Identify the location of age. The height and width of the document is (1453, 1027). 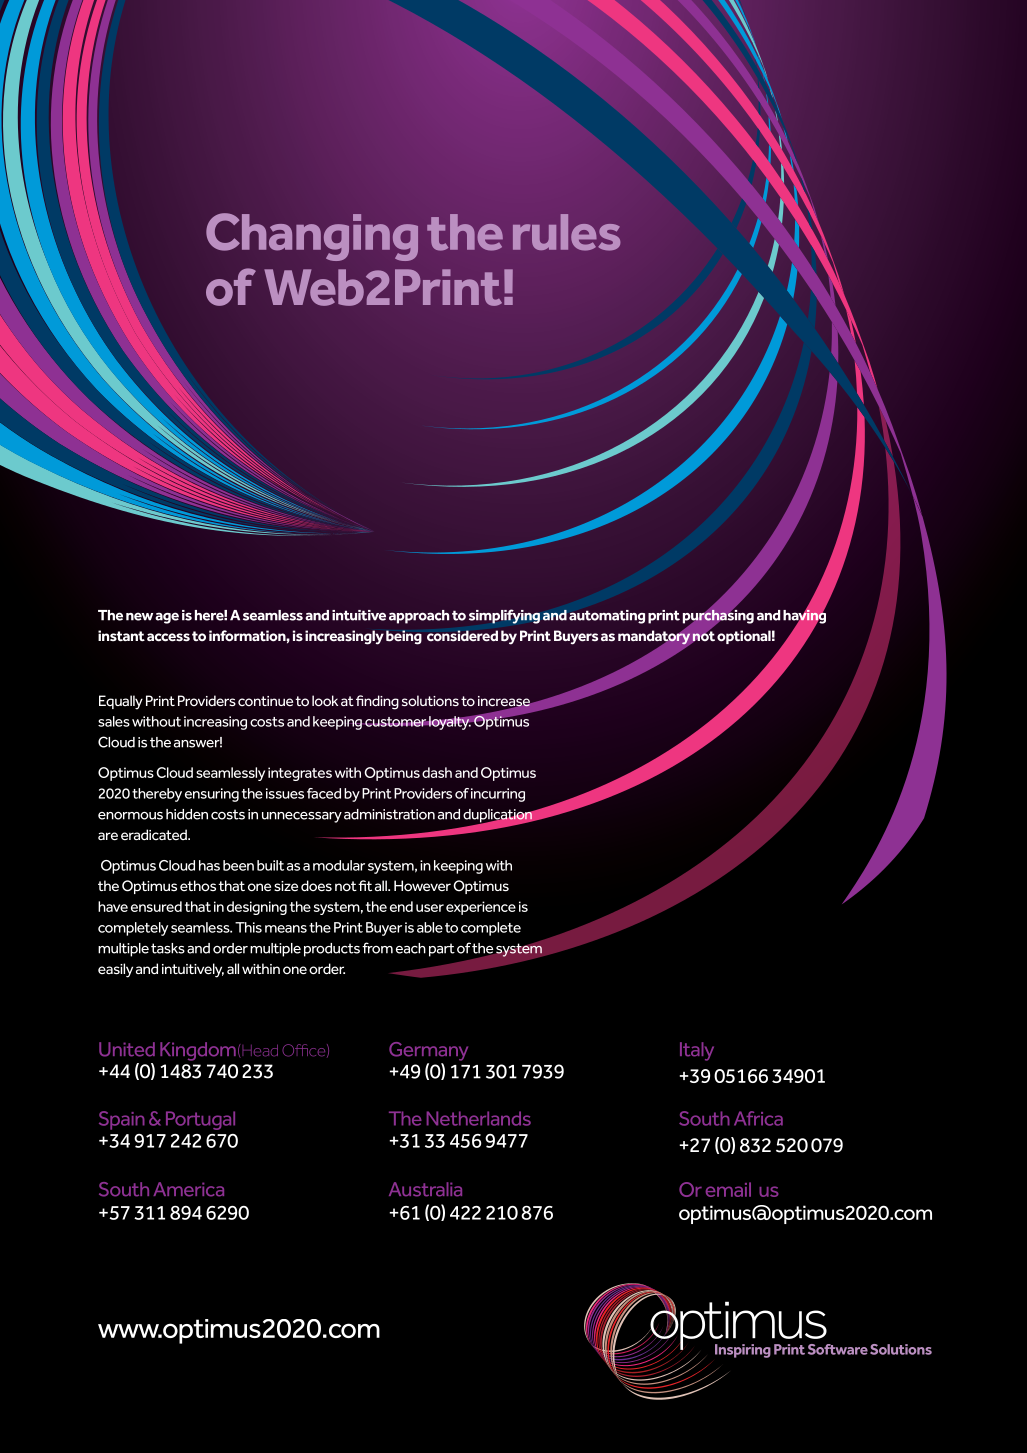
(167, 618).
